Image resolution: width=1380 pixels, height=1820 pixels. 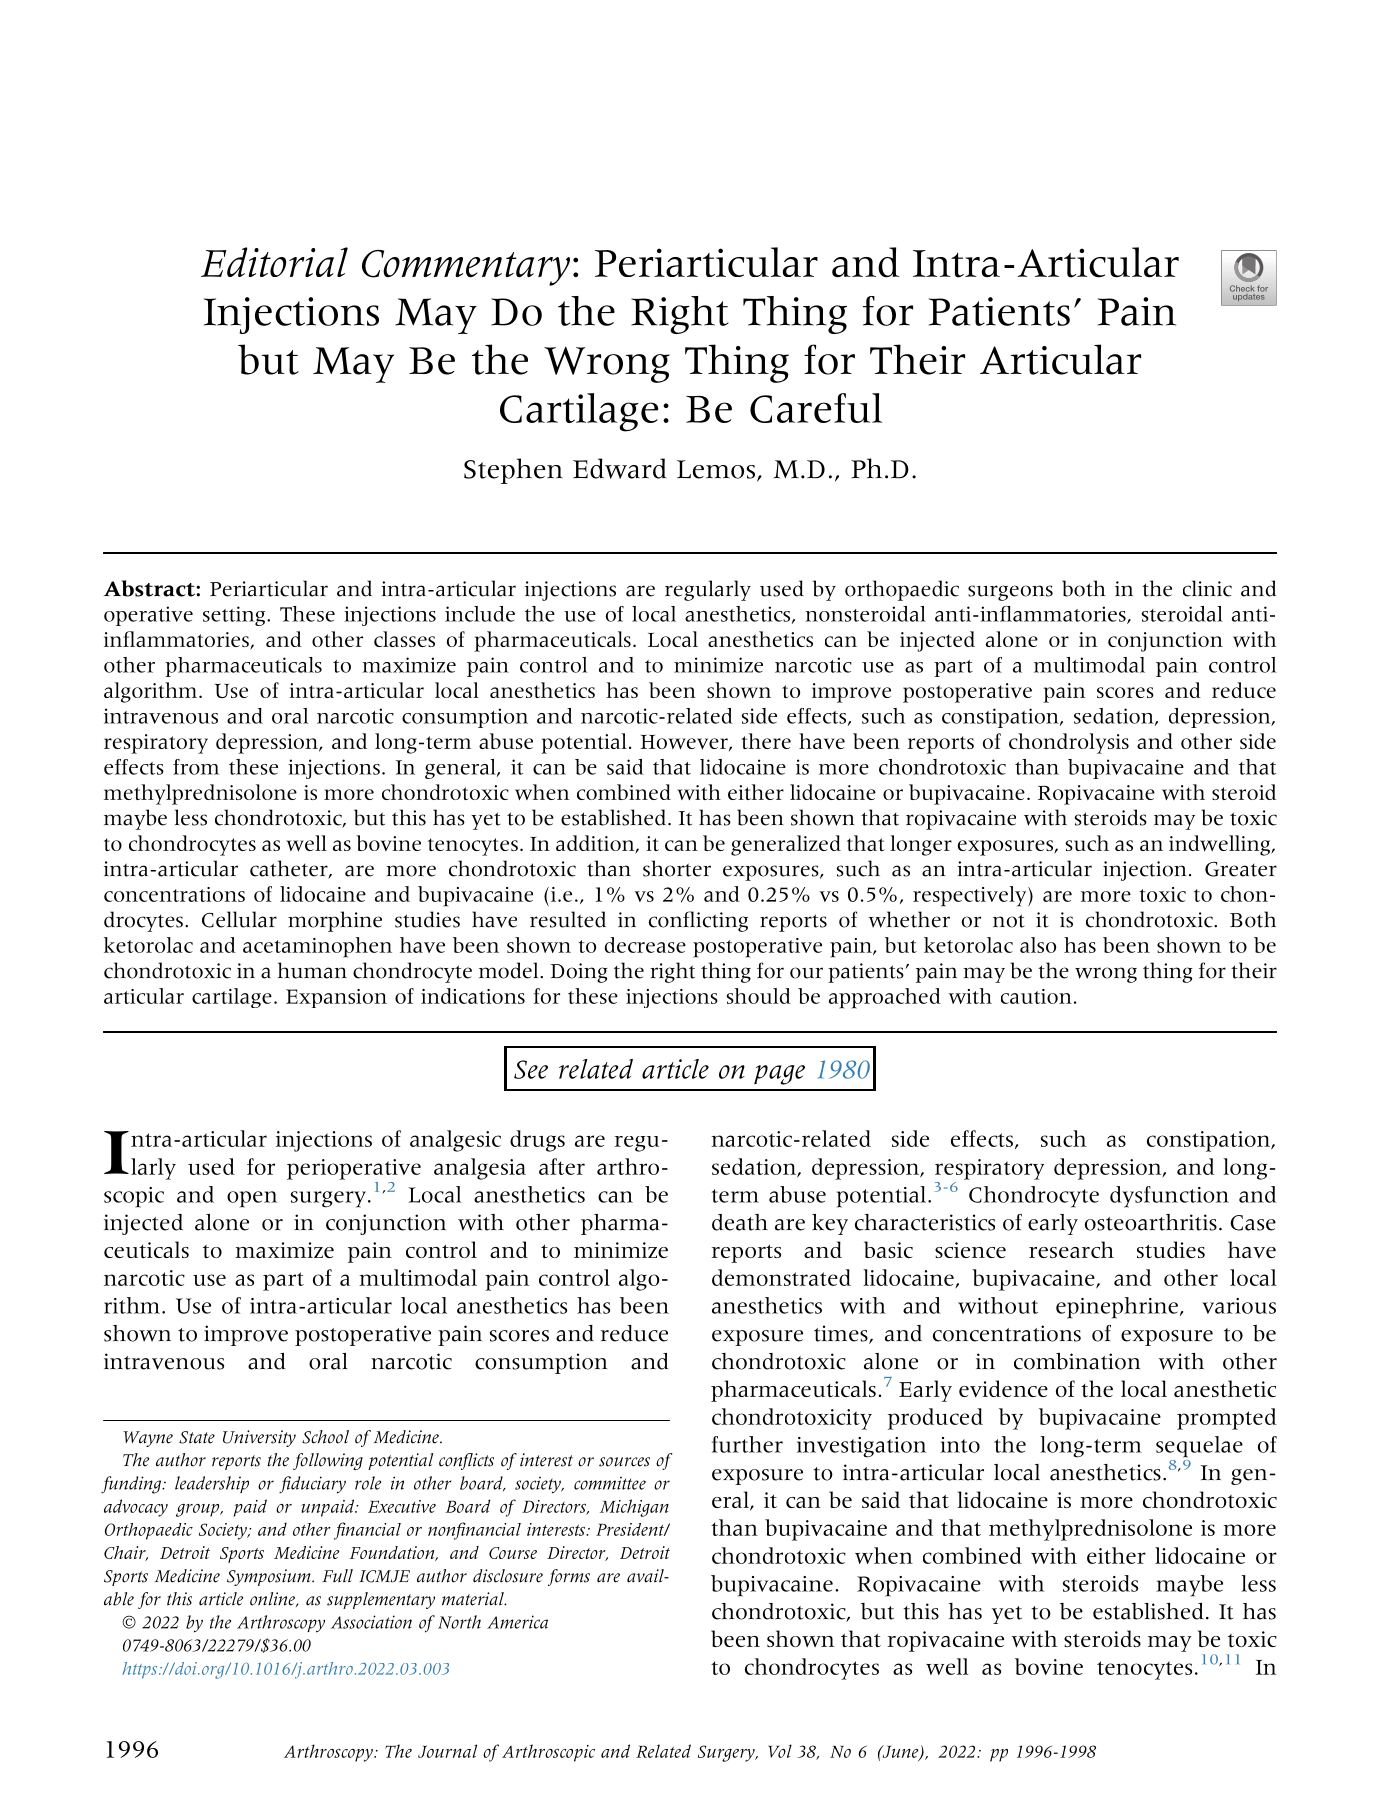 What do you see at coordinates (259, 1438) in the document?
I see `University` at bounding box center [259, 1438].
